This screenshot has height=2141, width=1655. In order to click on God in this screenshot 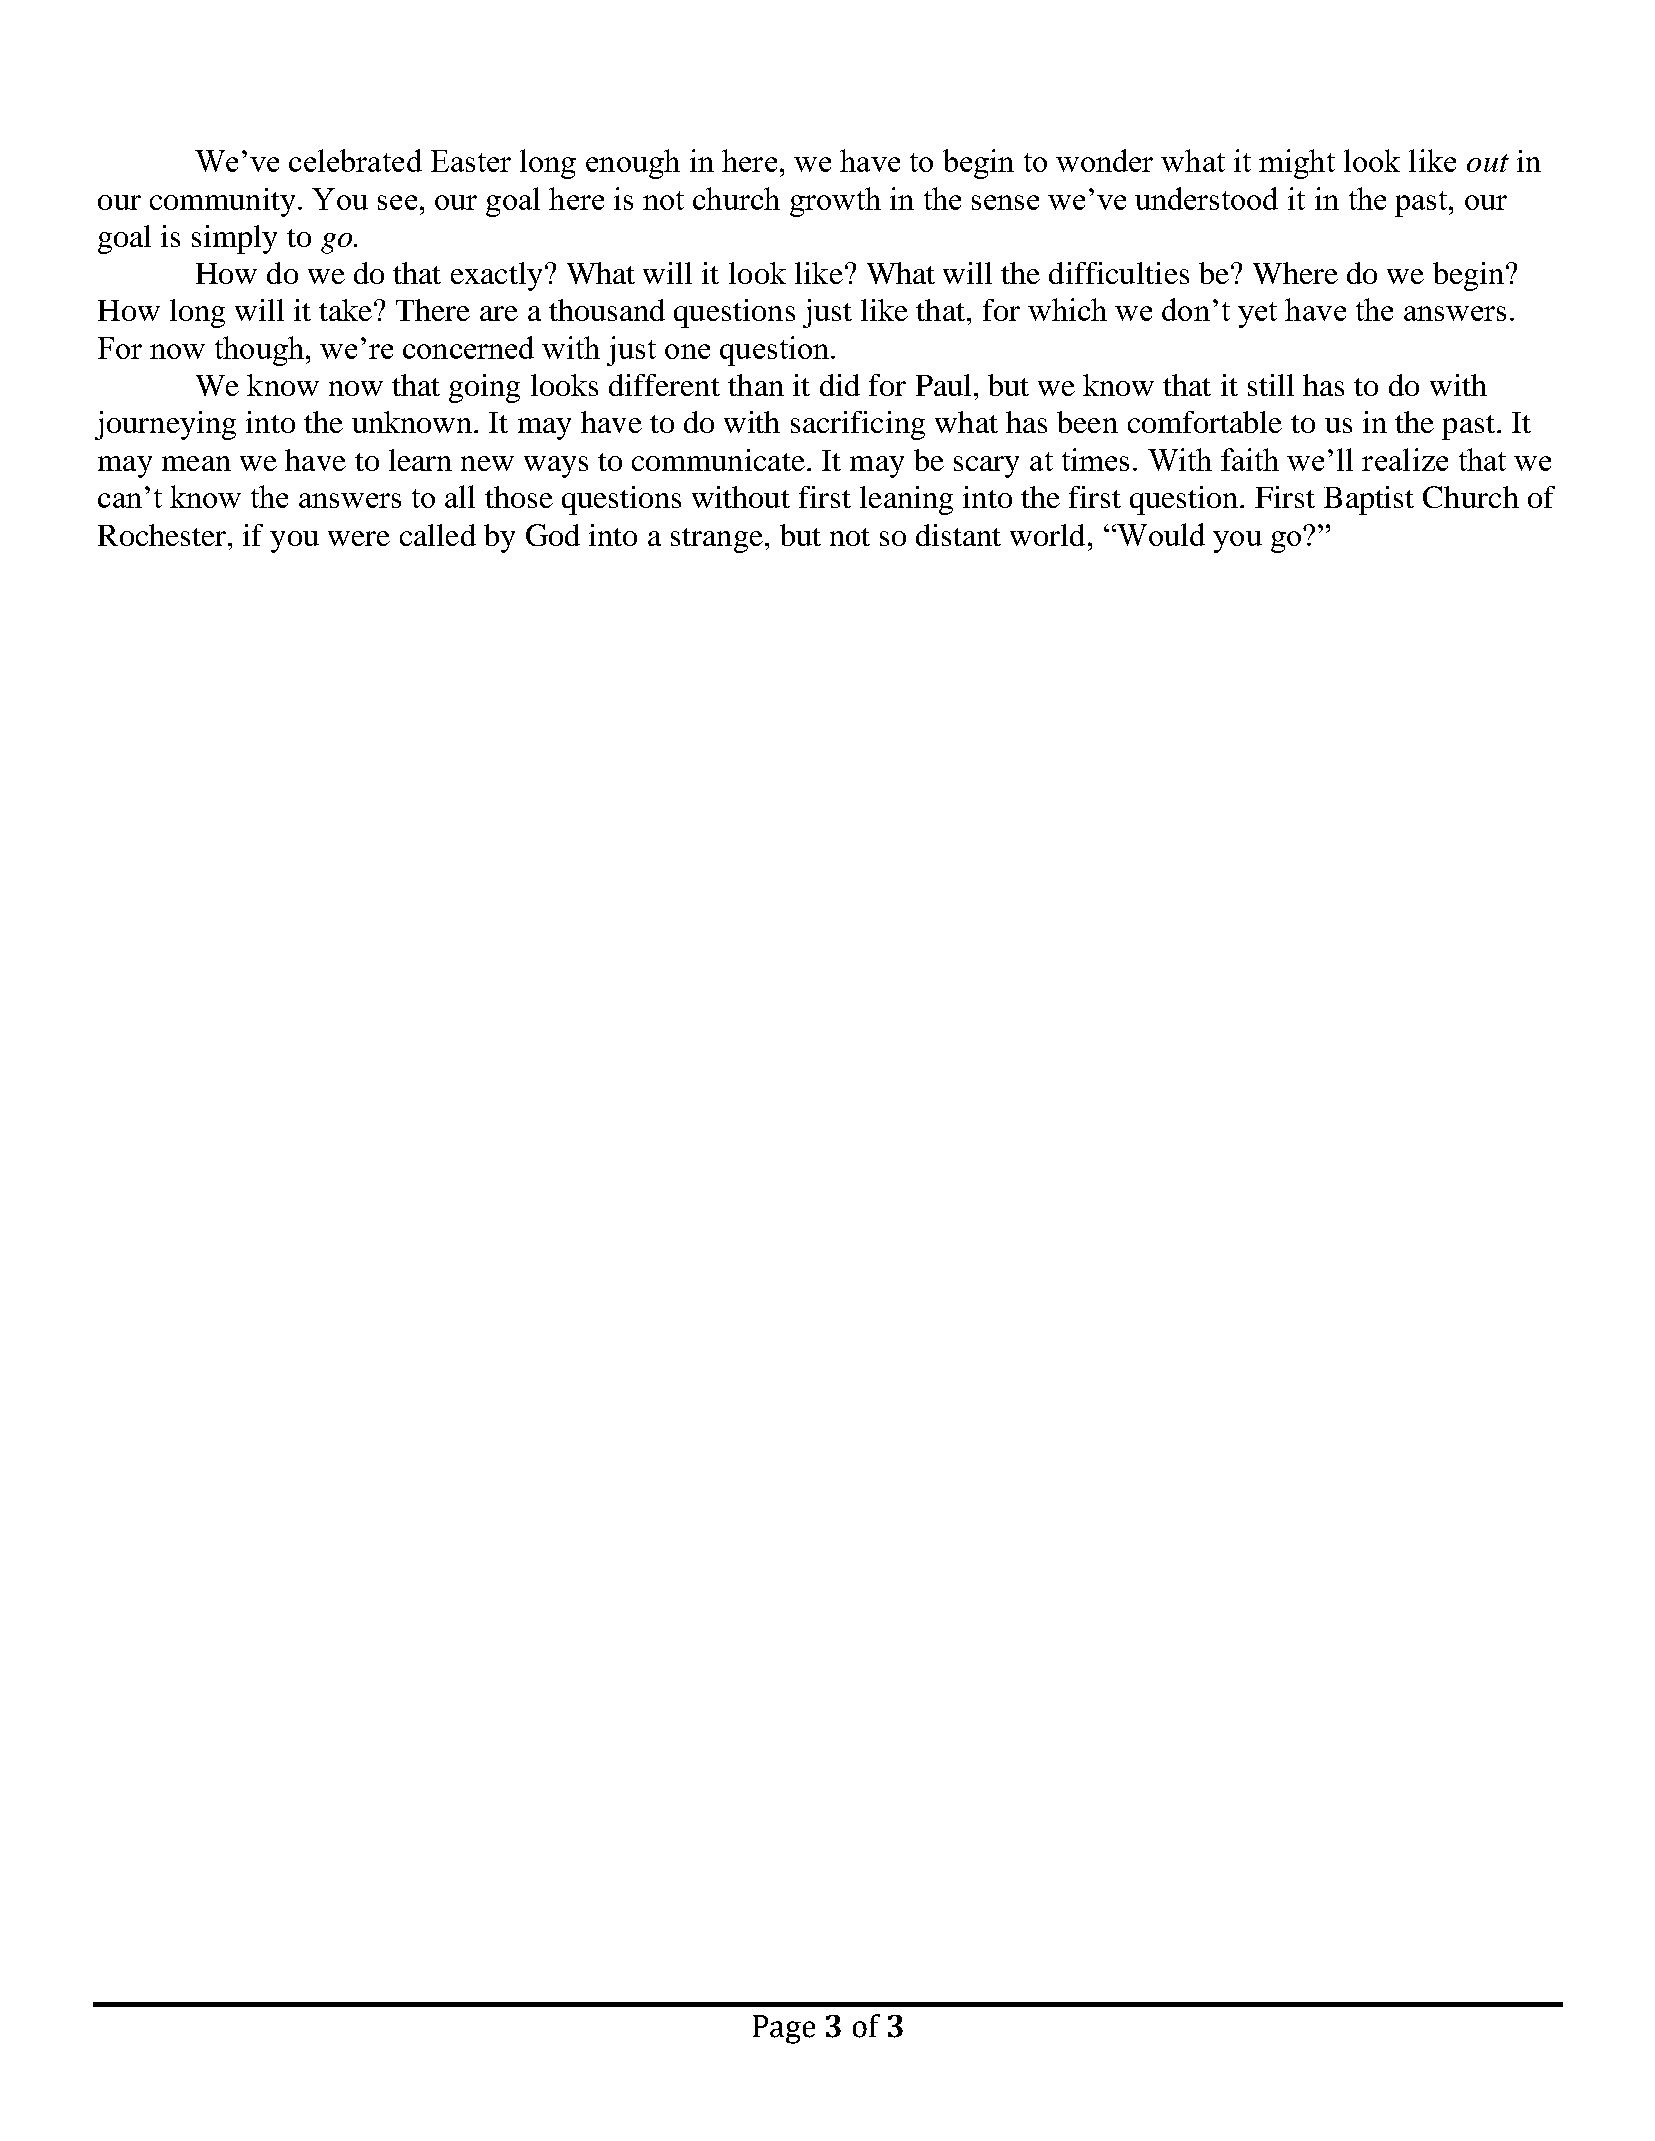, I will do `click(553, 535)`.
